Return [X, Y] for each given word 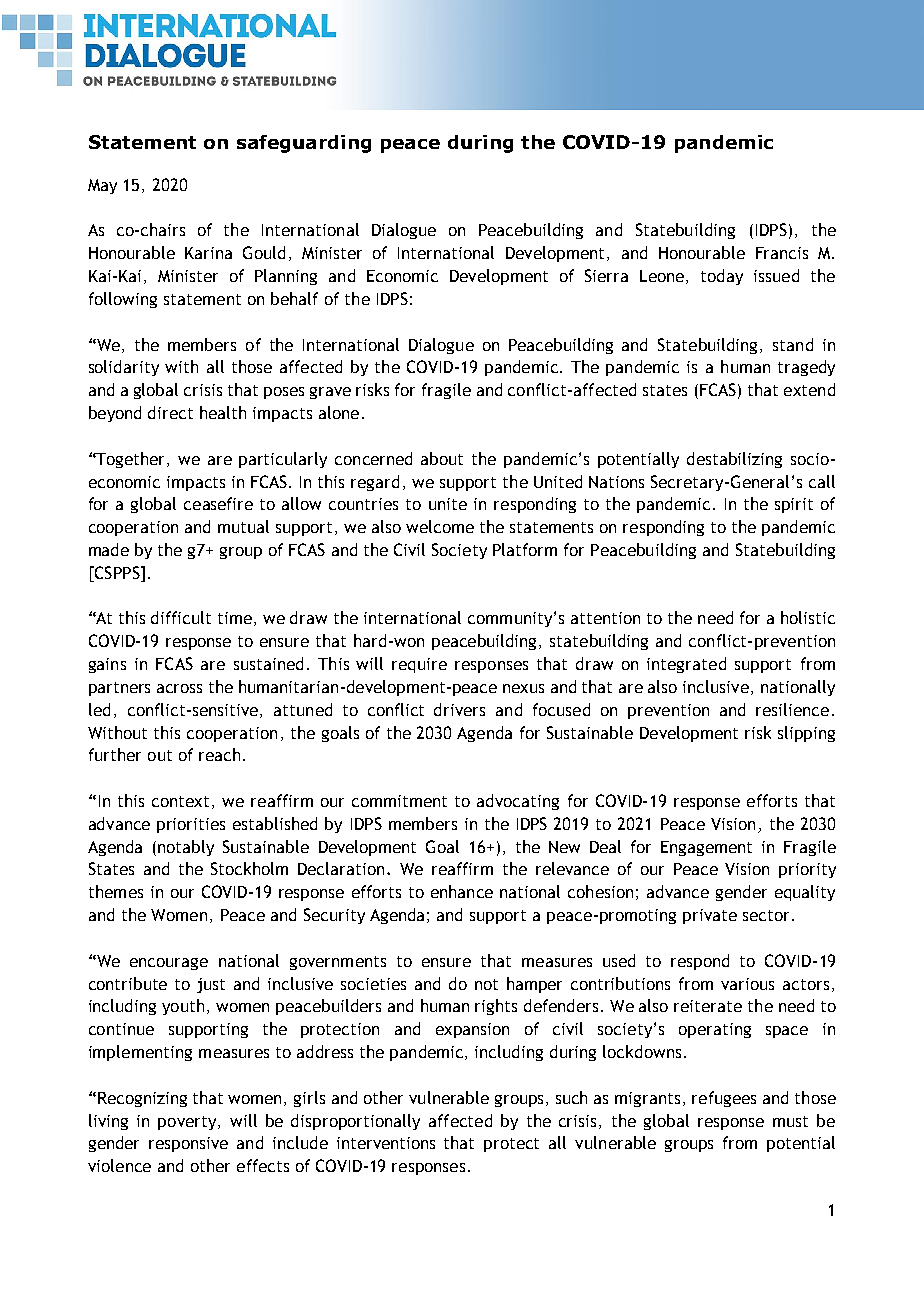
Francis [782, 253]
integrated [686, 665]
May [102, 186]
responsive [188, 1144]
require [419, 665]
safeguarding [304, 144]
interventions [386, 1143]
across [179, 688]
